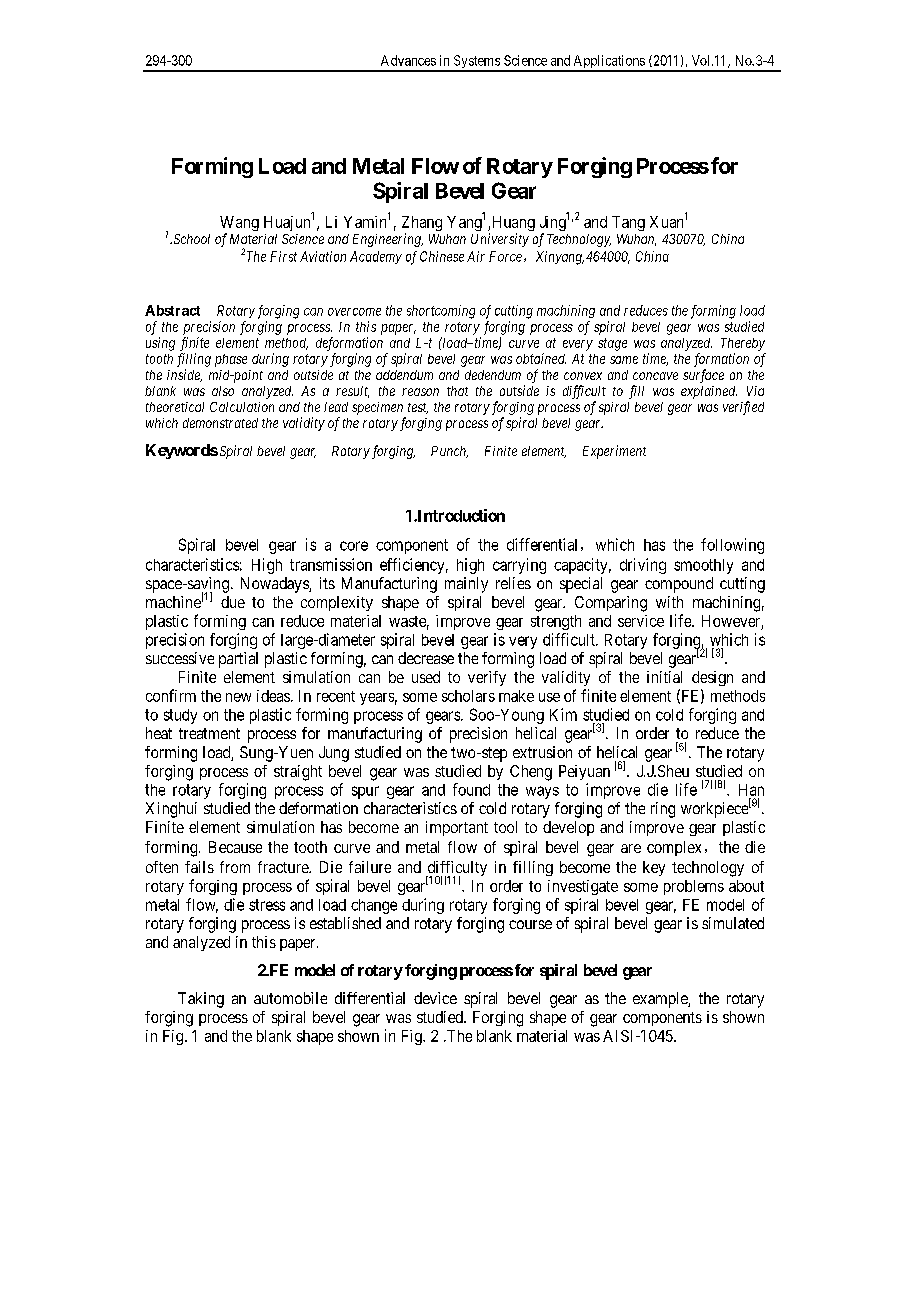  What do you see at coordinates (608, 63) in the screenshot?
I see `Applications` at bounding box center [608, 63].
